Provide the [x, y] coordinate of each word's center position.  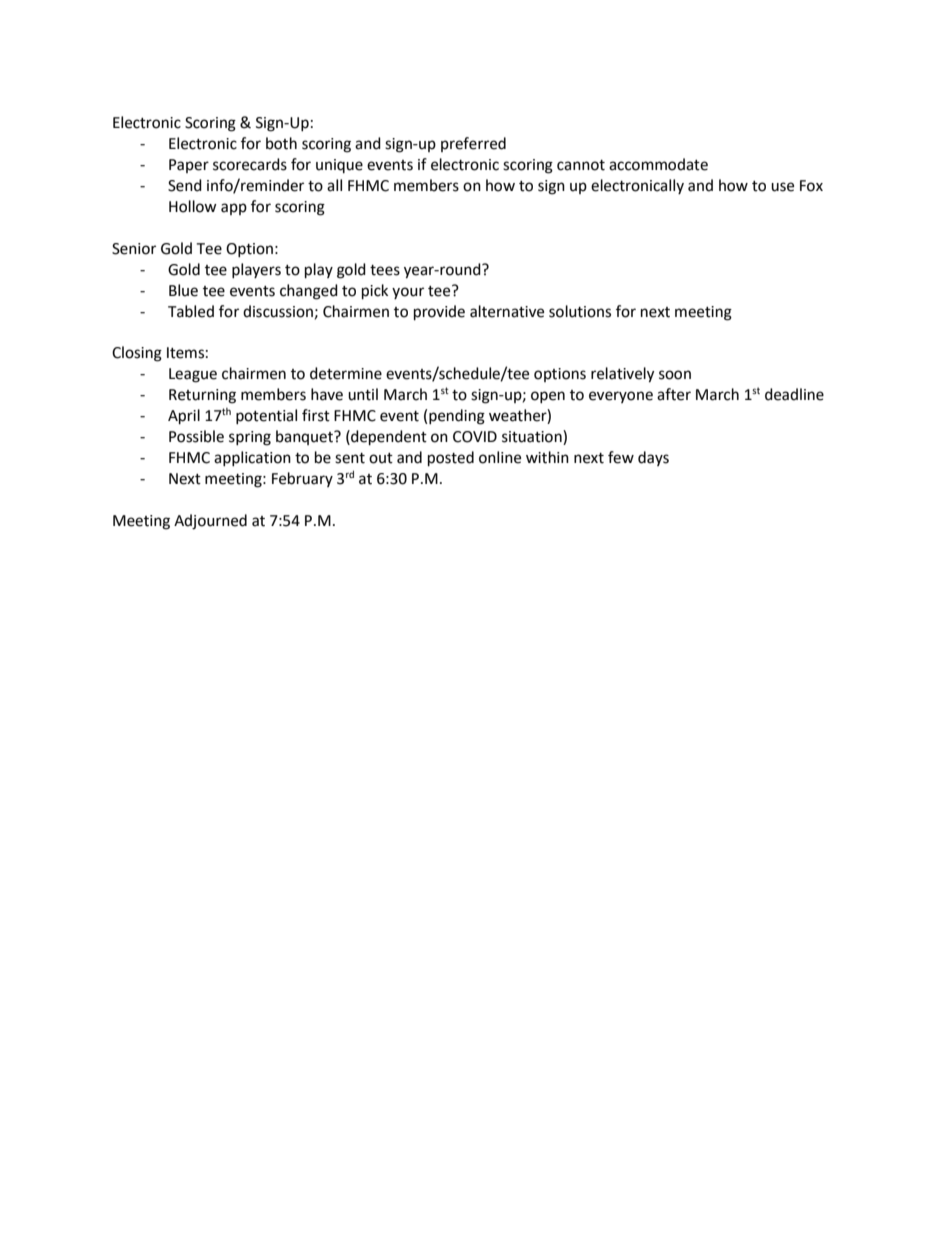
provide [439, 313]
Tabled [191, 311]
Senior [134, 249]
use [782, 187]
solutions [580, 311]
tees [385, 270]
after [674, 394]
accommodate [658, 164]
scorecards [250, 164]
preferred [473, 144]
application [252, 458]
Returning [202, 396]
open [548, 397]
